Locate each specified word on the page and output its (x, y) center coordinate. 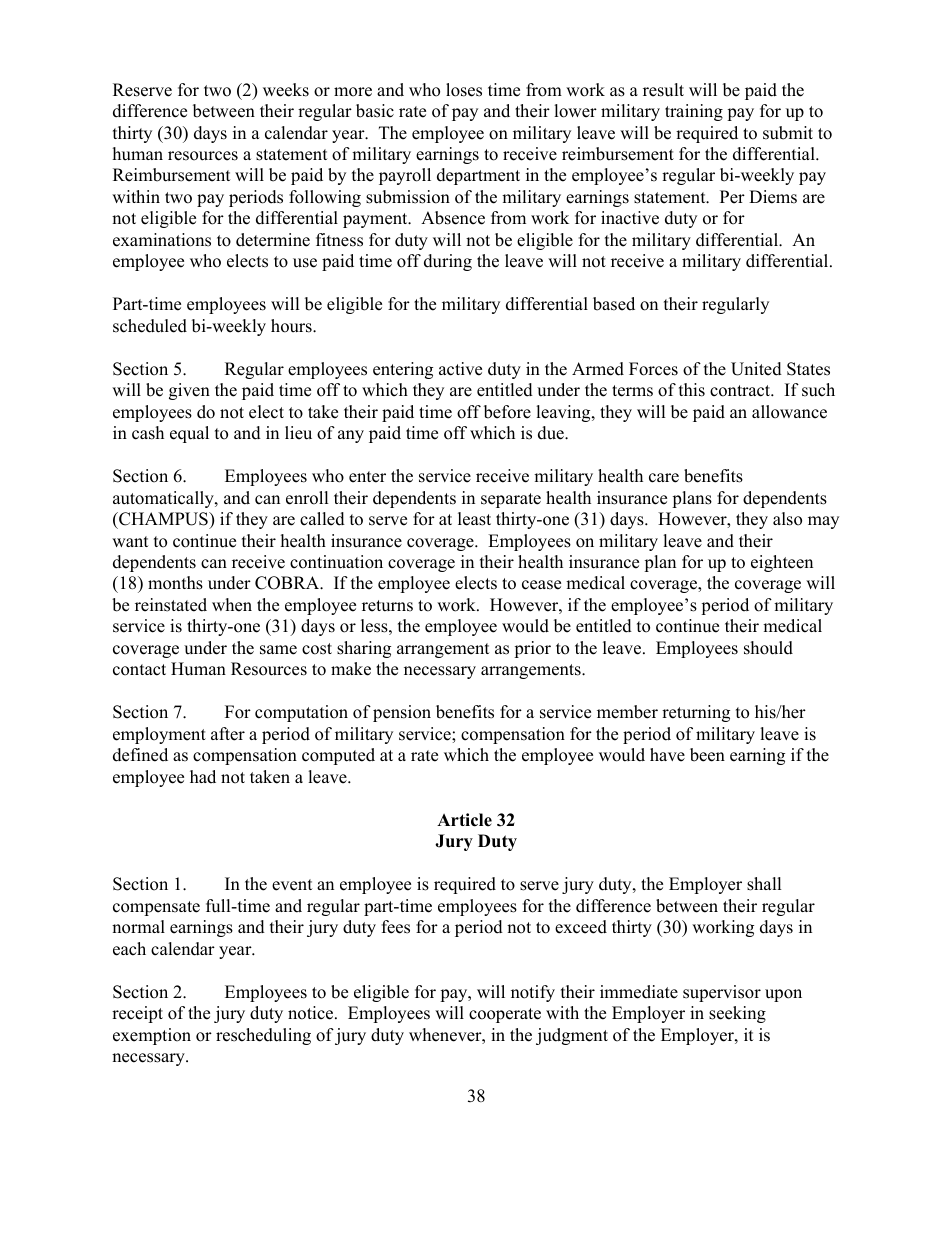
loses (464, 90)
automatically (164, 499)
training (694, 112)
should (768, 648)
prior (532, 649)
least (474, 519)
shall (764, 884)
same (278, 650)
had (203, 777)
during (448, 262)
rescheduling (263, 1036)
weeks (286, 90)
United (756, 369)
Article (464, 820)
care (664, 478)
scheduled (150, 326)
